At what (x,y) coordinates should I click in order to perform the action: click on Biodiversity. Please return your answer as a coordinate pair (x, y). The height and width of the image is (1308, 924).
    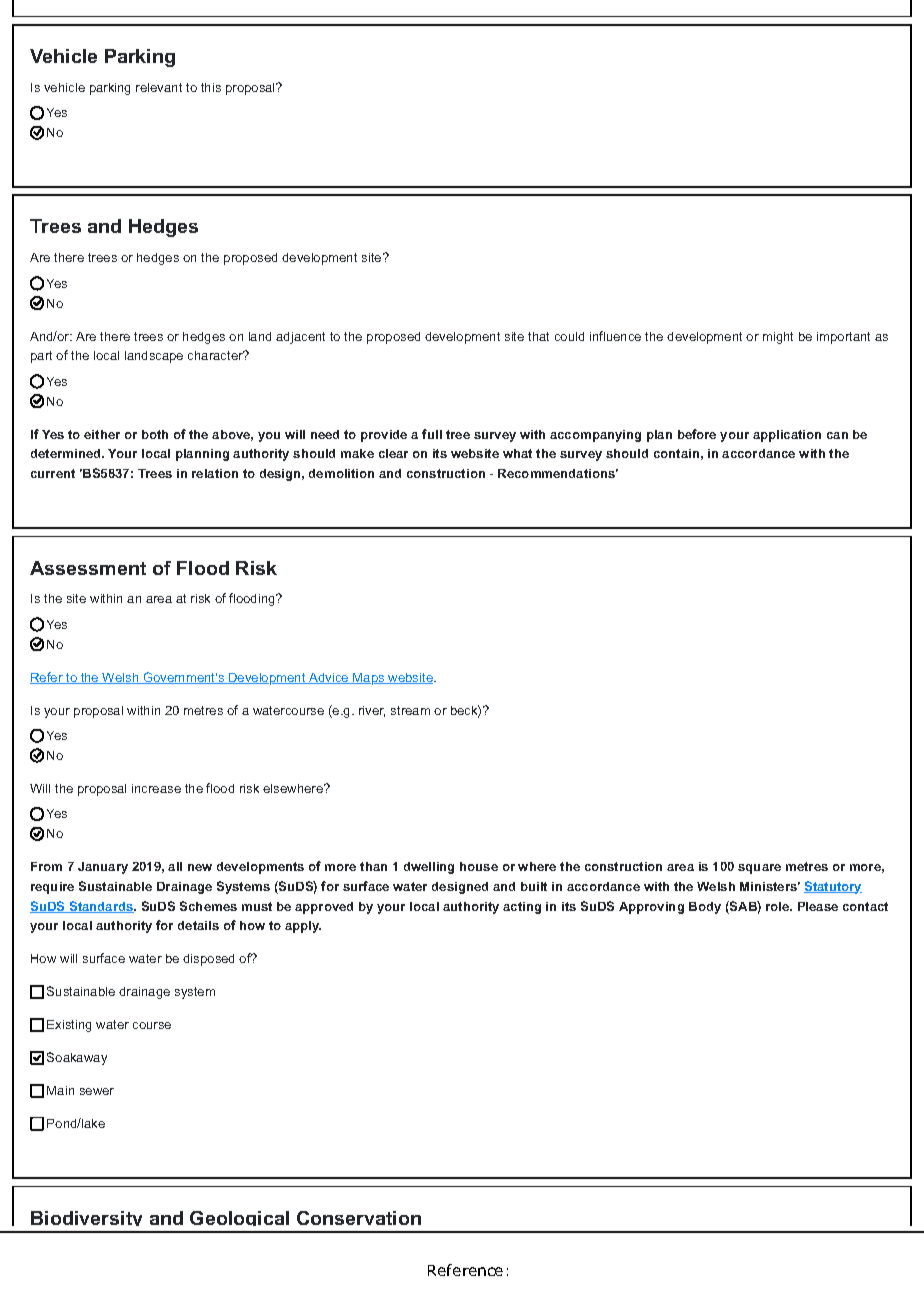
    Looking at the image, I should click on (87, 1221).
